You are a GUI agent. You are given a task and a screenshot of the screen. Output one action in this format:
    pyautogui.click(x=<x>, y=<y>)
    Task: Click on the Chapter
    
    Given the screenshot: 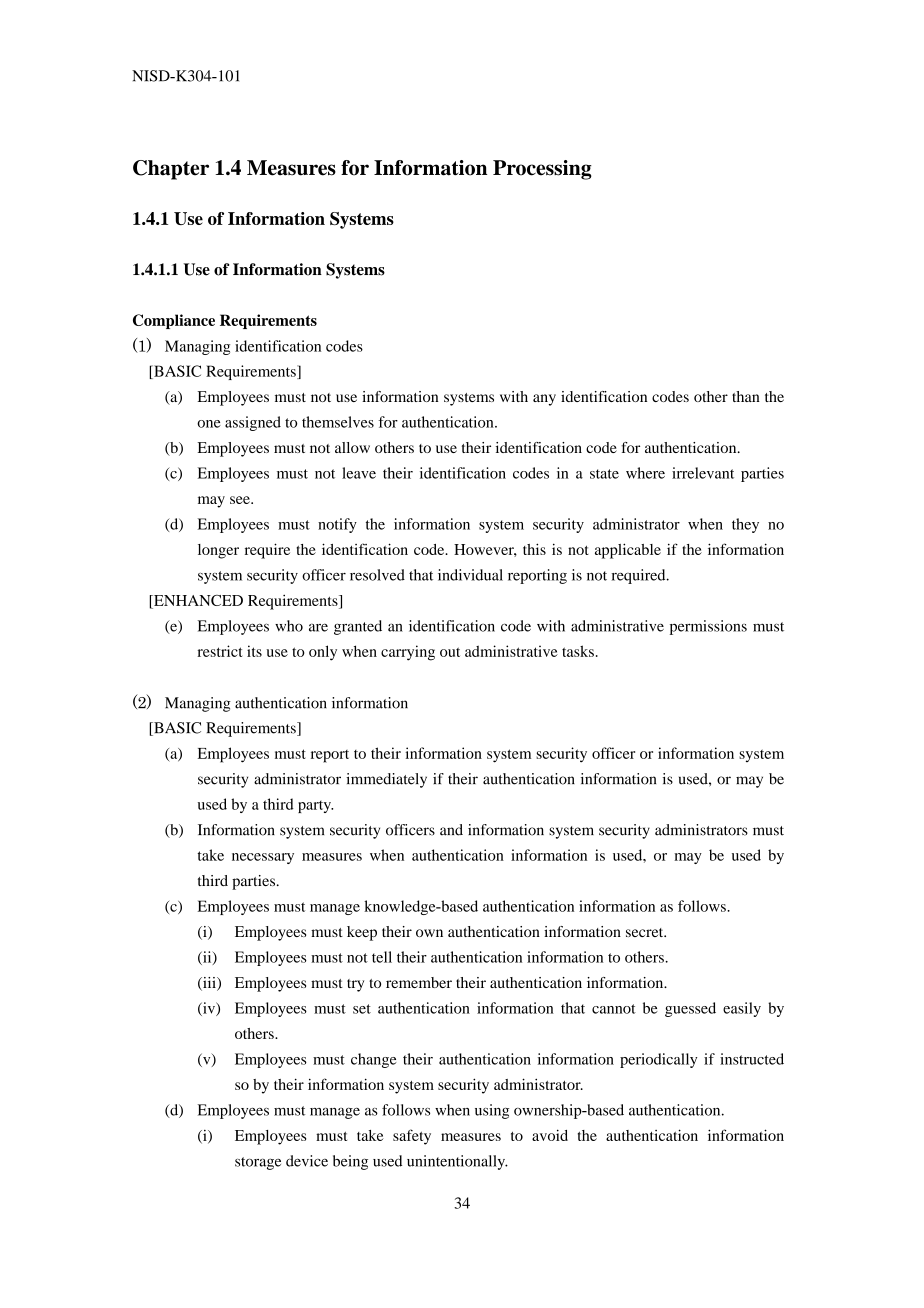 What is the action you would take?
    pyautogui.click(x=171, y=170)
